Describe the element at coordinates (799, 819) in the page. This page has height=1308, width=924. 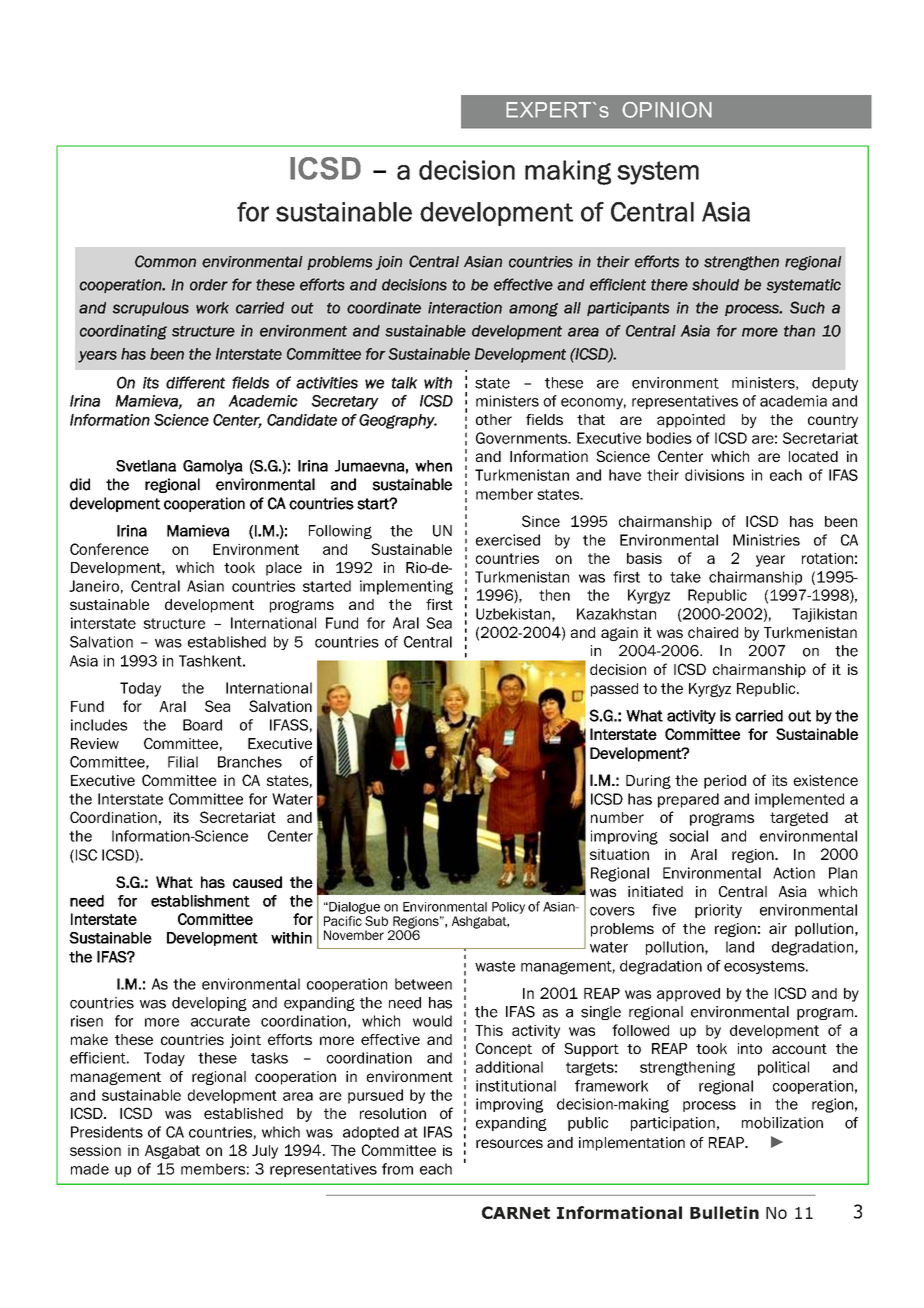
I see `targeted` at that location.
